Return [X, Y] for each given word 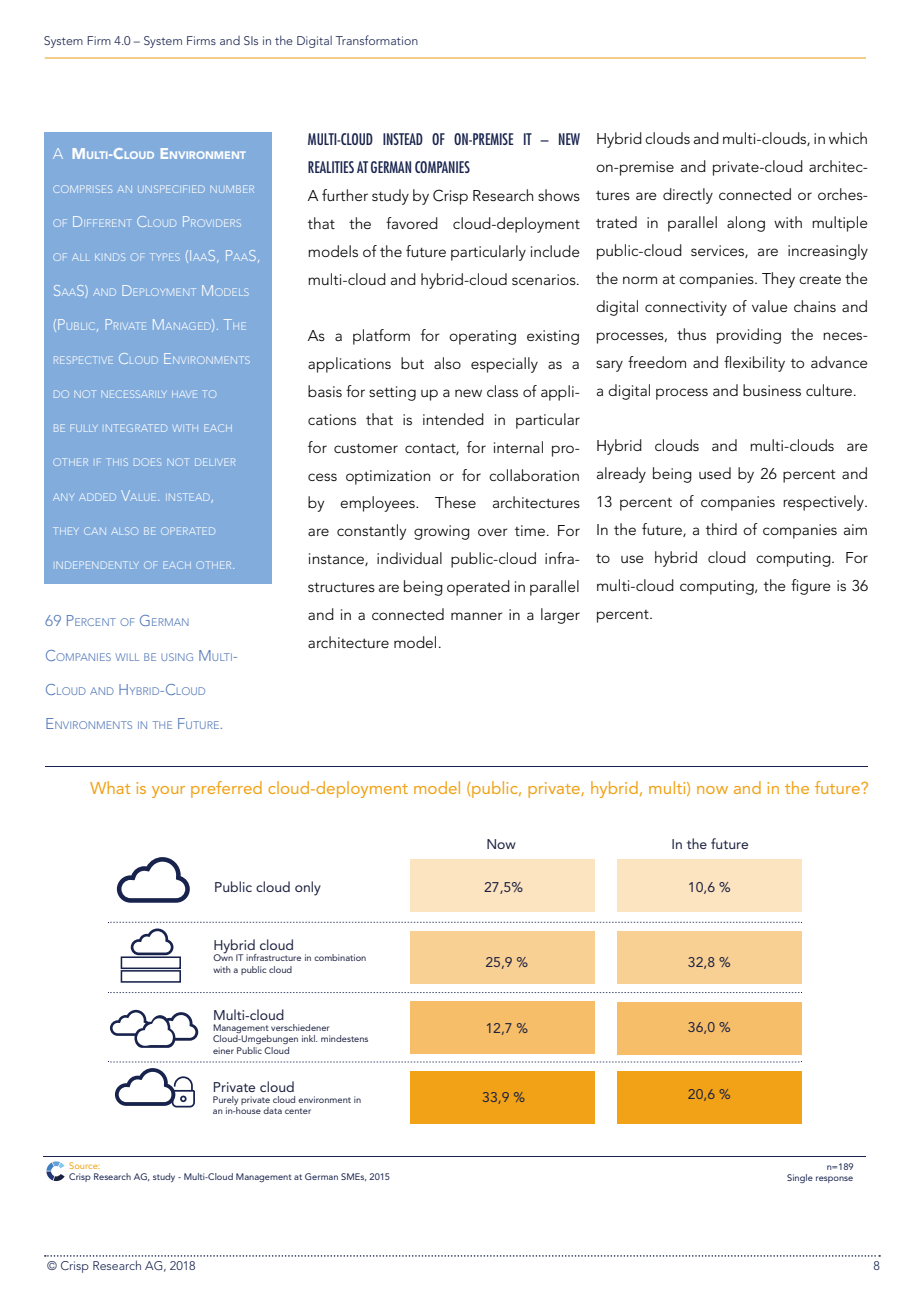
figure [810, 587]
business [772, 390]
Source [84, 1165]
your [168, 792]
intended [453, 419]
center [298, 1111]
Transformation [377, 40]
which [848, 138]
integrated [136, 428]
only [308, 888]
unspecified [171, 189]
